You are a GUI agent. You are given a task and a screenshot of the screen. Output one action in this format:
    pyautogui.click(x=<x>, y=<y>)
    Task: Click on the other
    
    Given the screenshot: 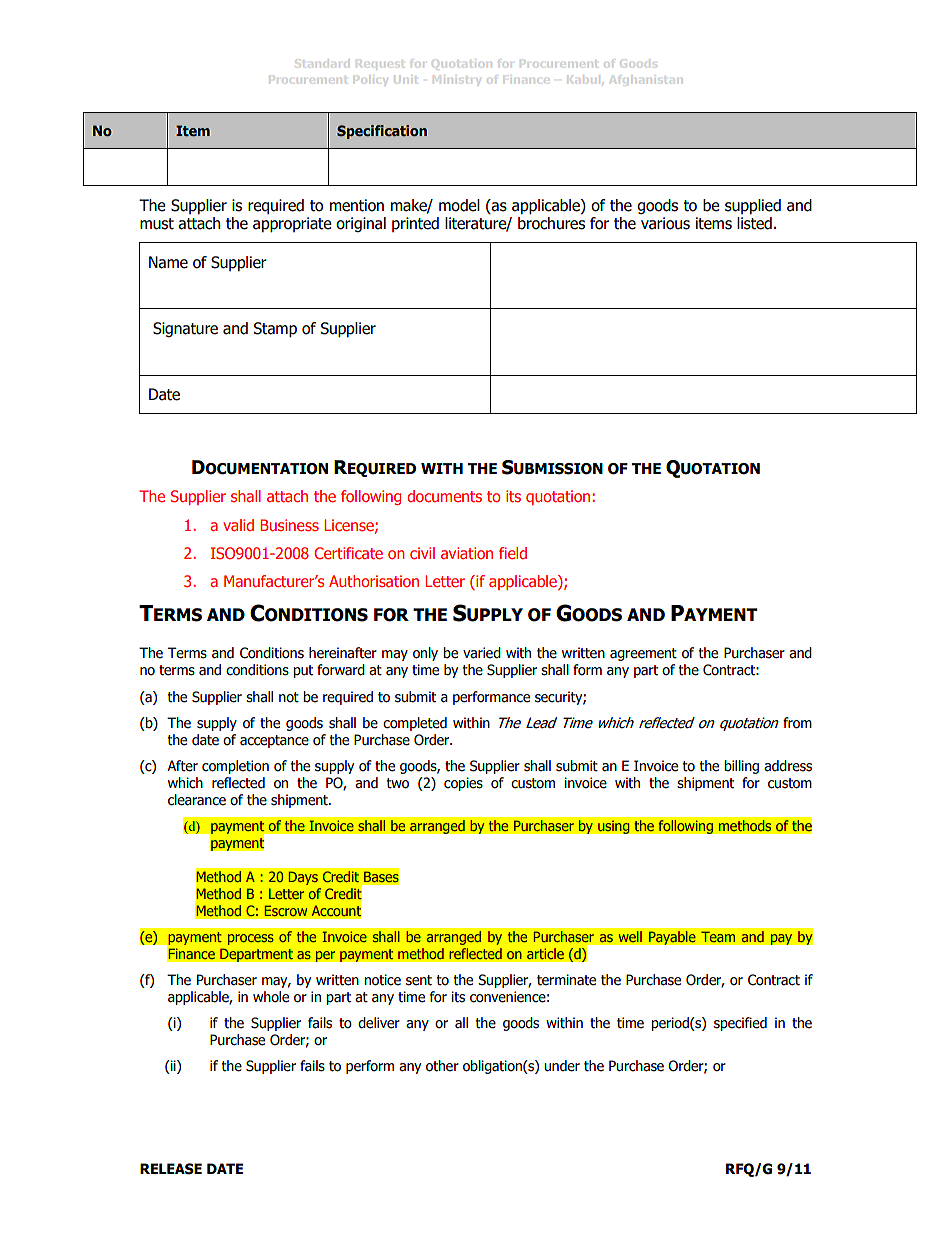 What is the action you would take?
    pyautogui.click(x=442, y=1066)
